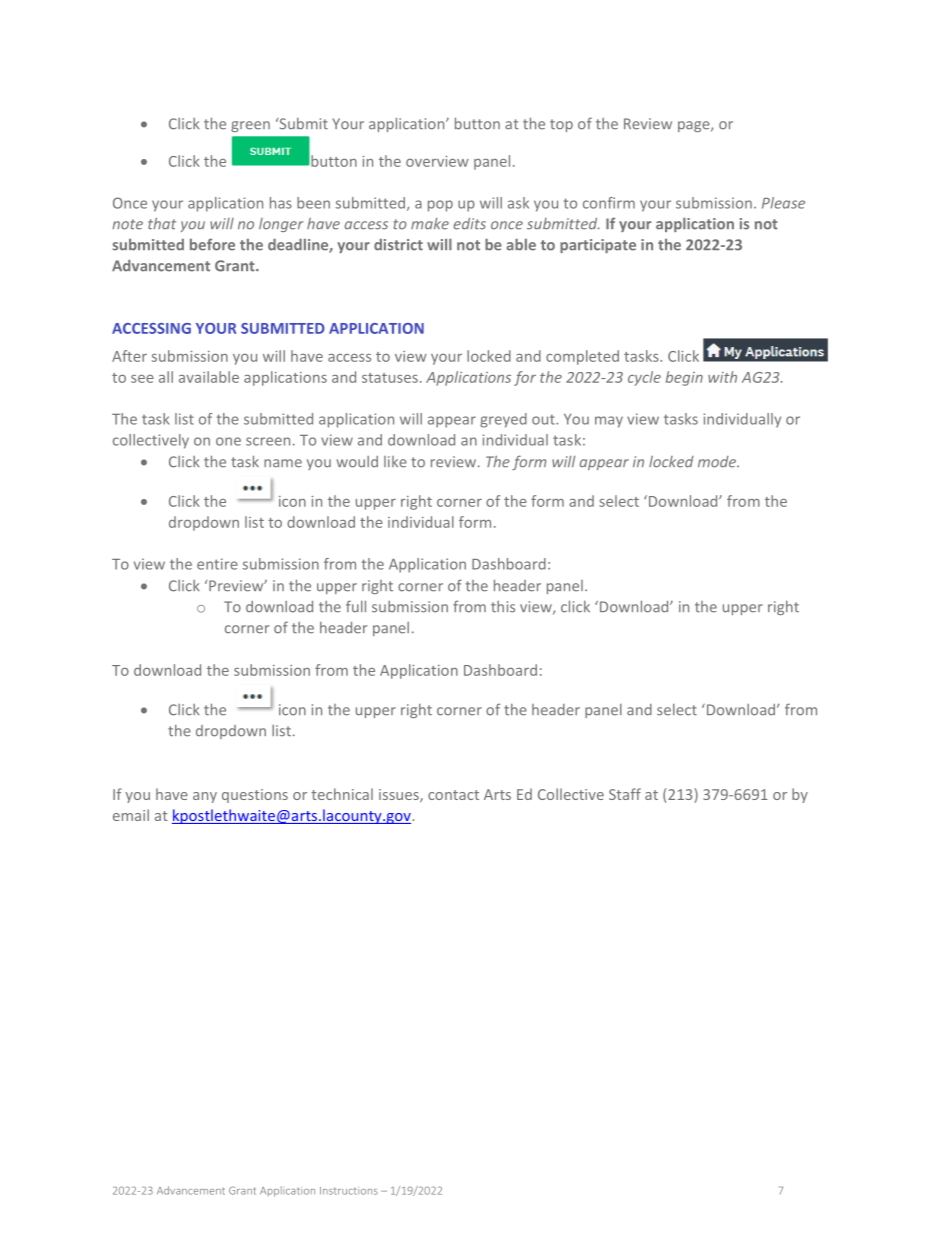 The image size is (952, 1233). I want to click on green, so click(250, 126).
